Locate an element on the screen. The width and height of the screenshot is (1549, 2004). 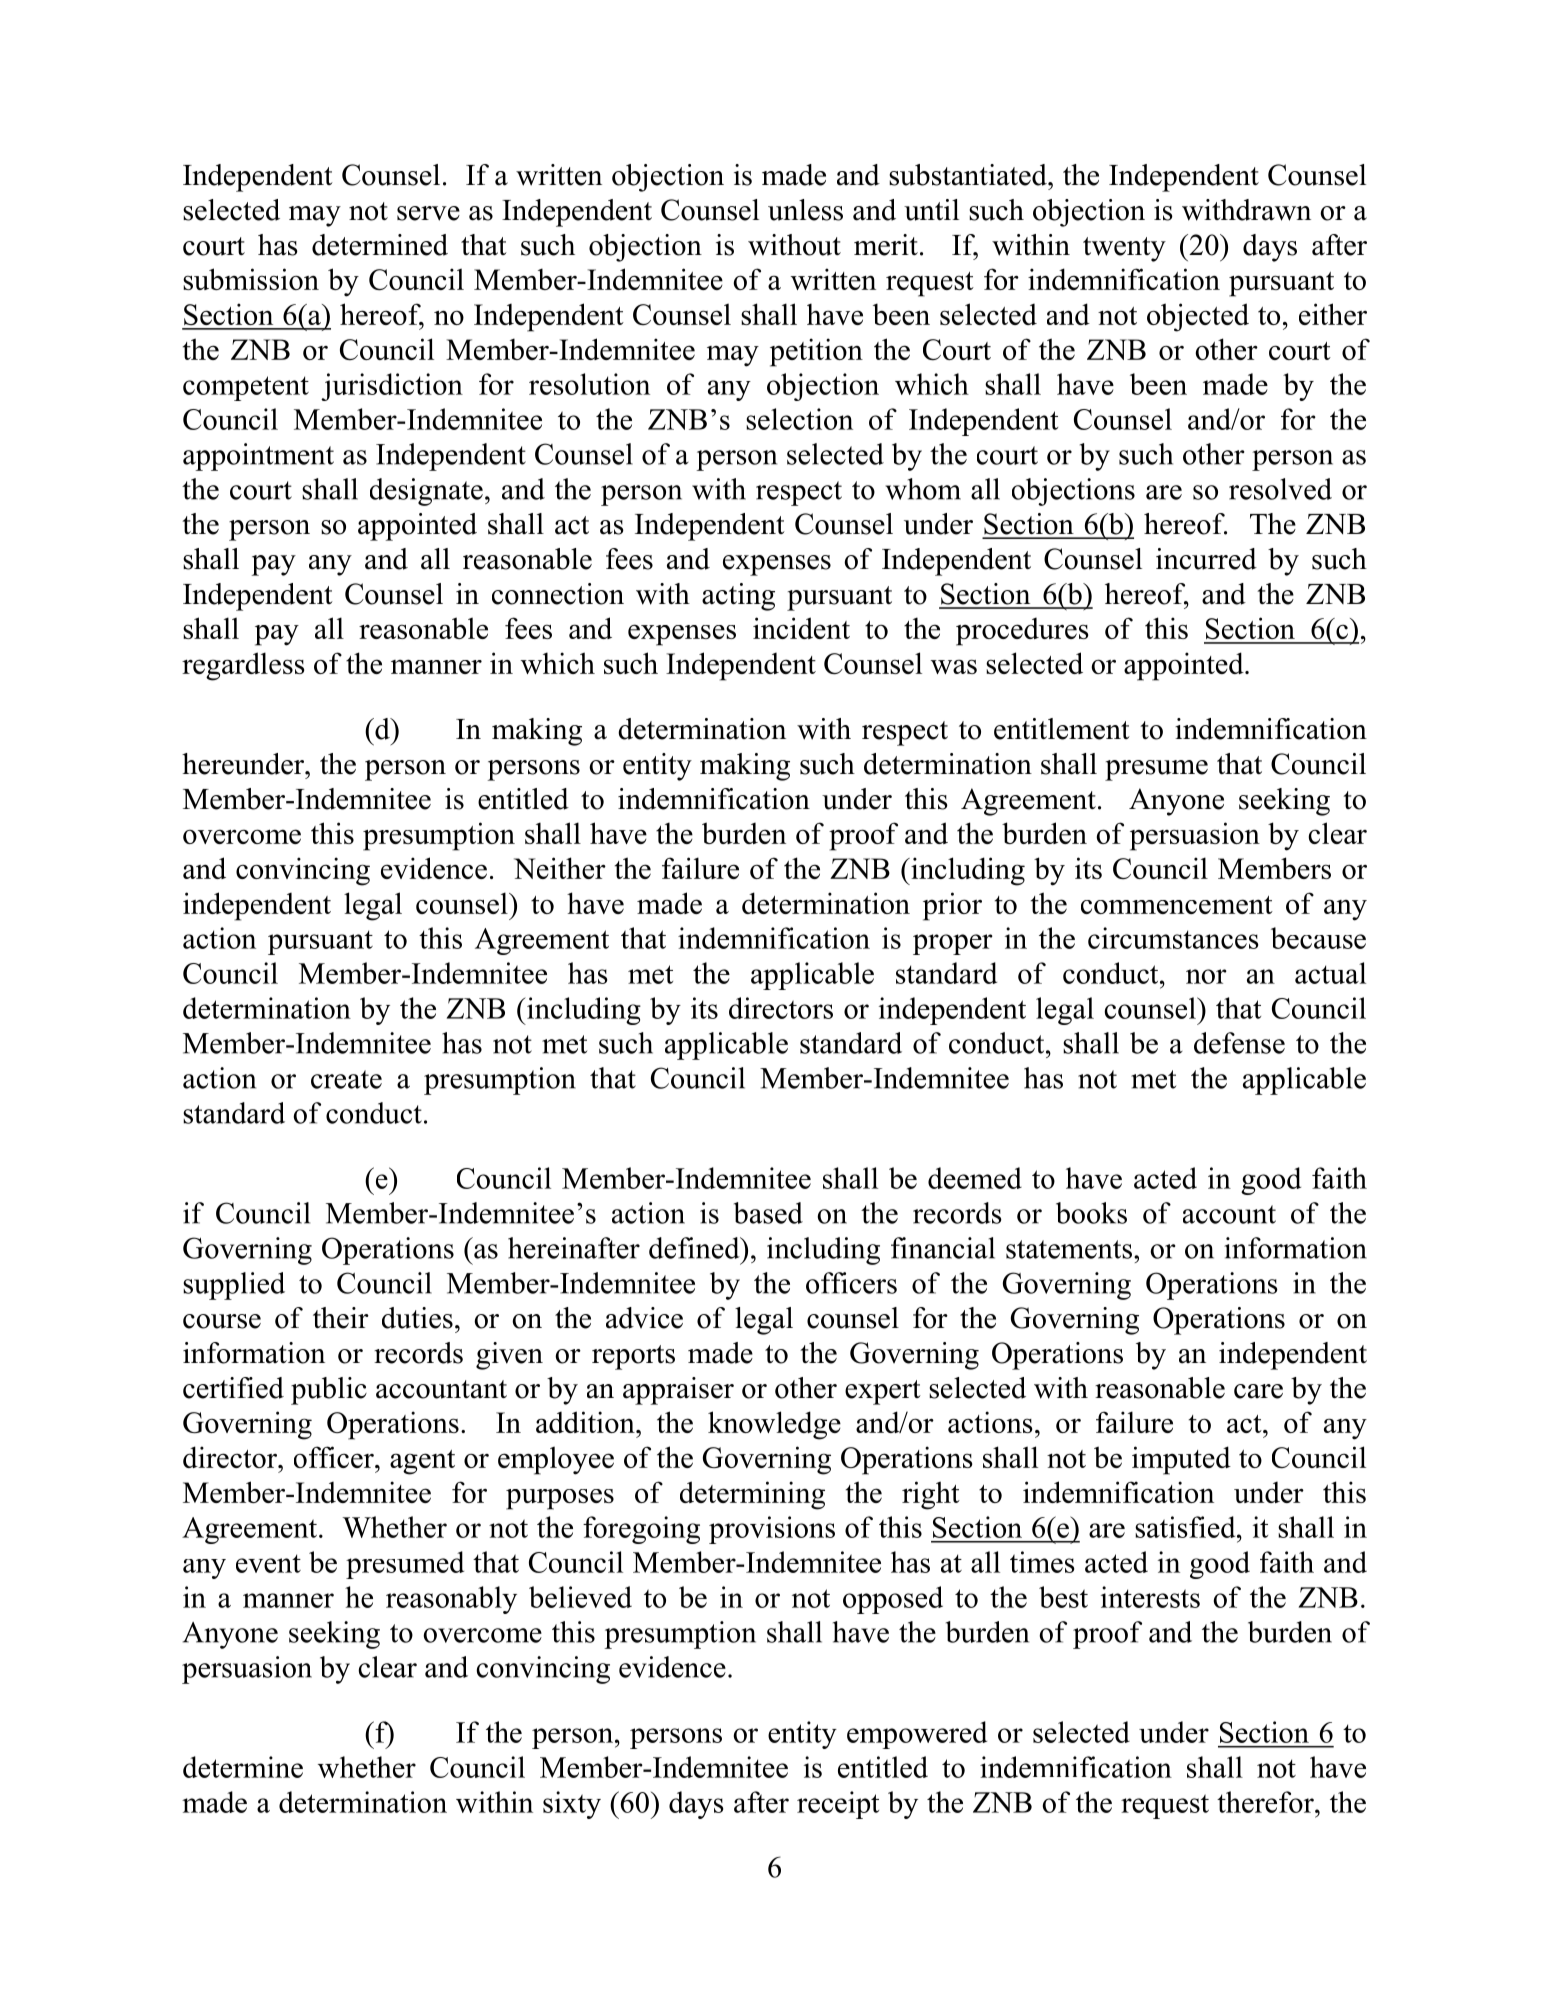
sixty is located at coordinates (572, 1805).
